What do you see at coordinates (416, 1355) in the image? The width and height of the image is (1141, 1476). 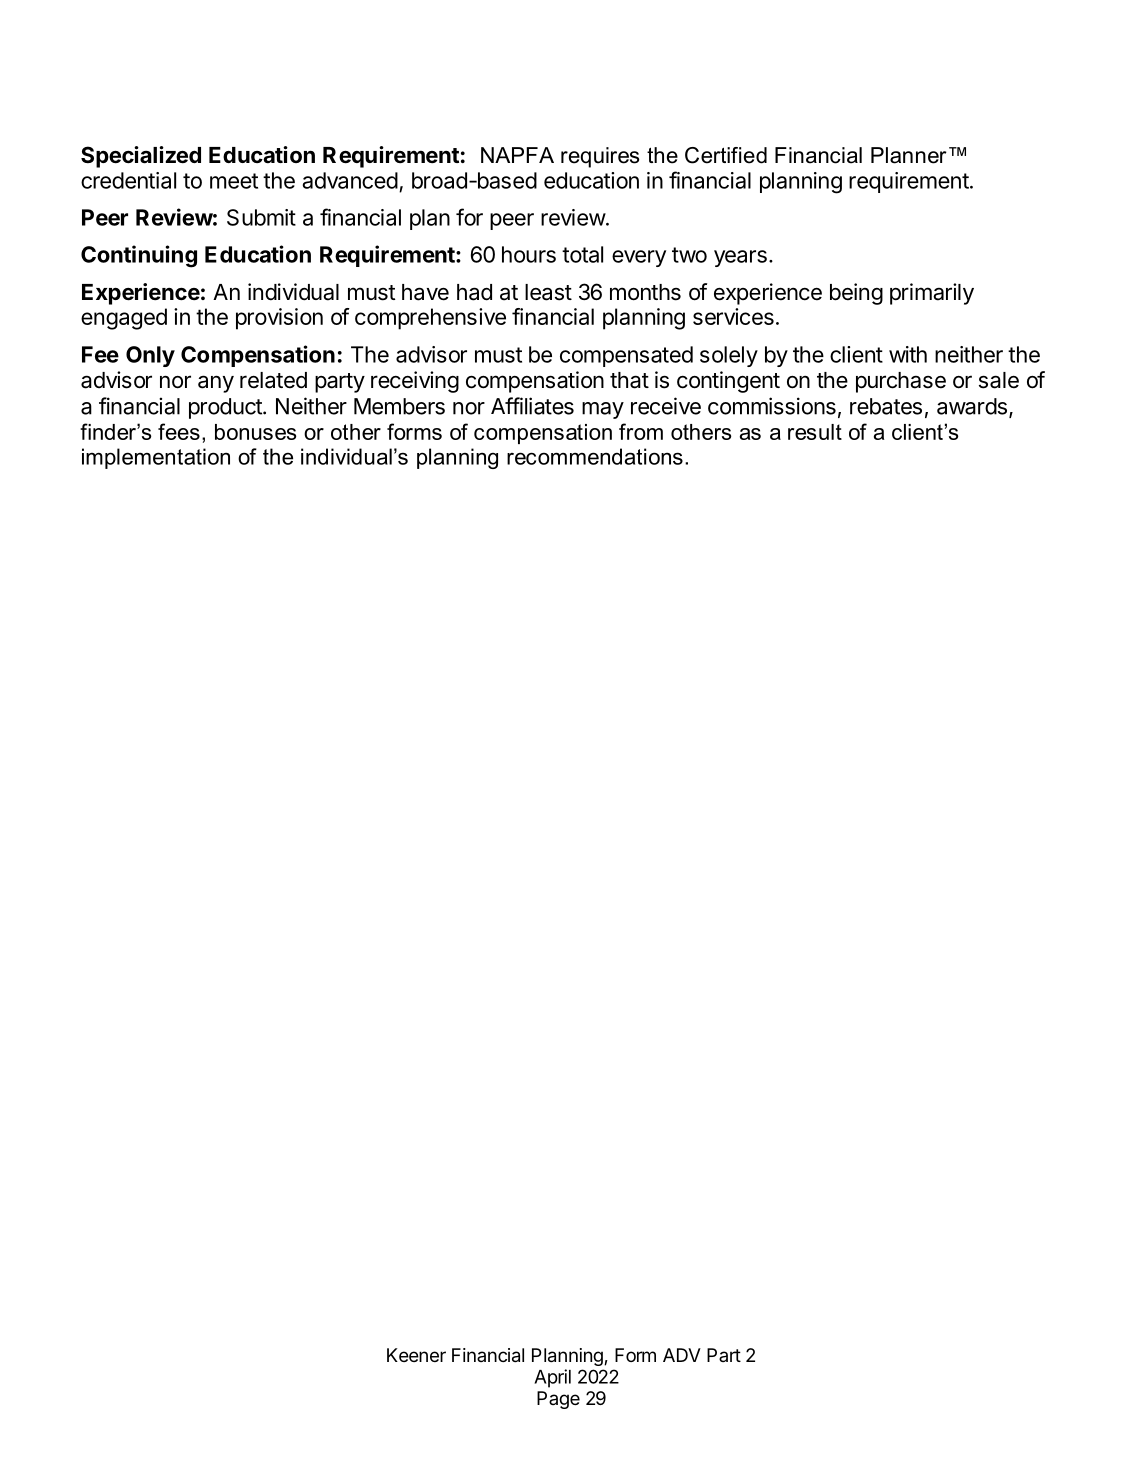 I see `Keener` at bounding box center [416, 1355].
